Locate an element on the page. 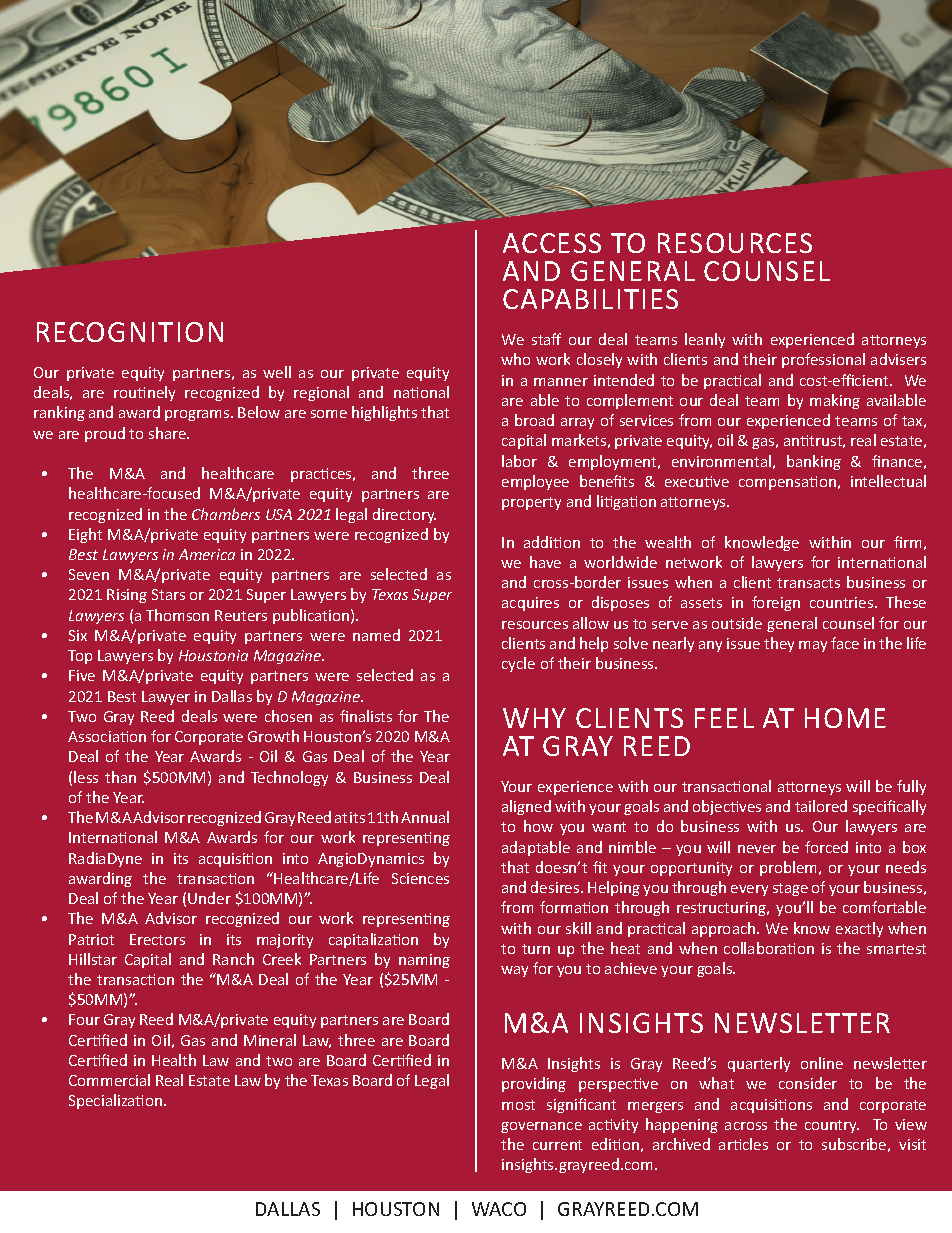 This document has width=952, height=1233. RECOGNITION is located at coordinates (130, 332).
